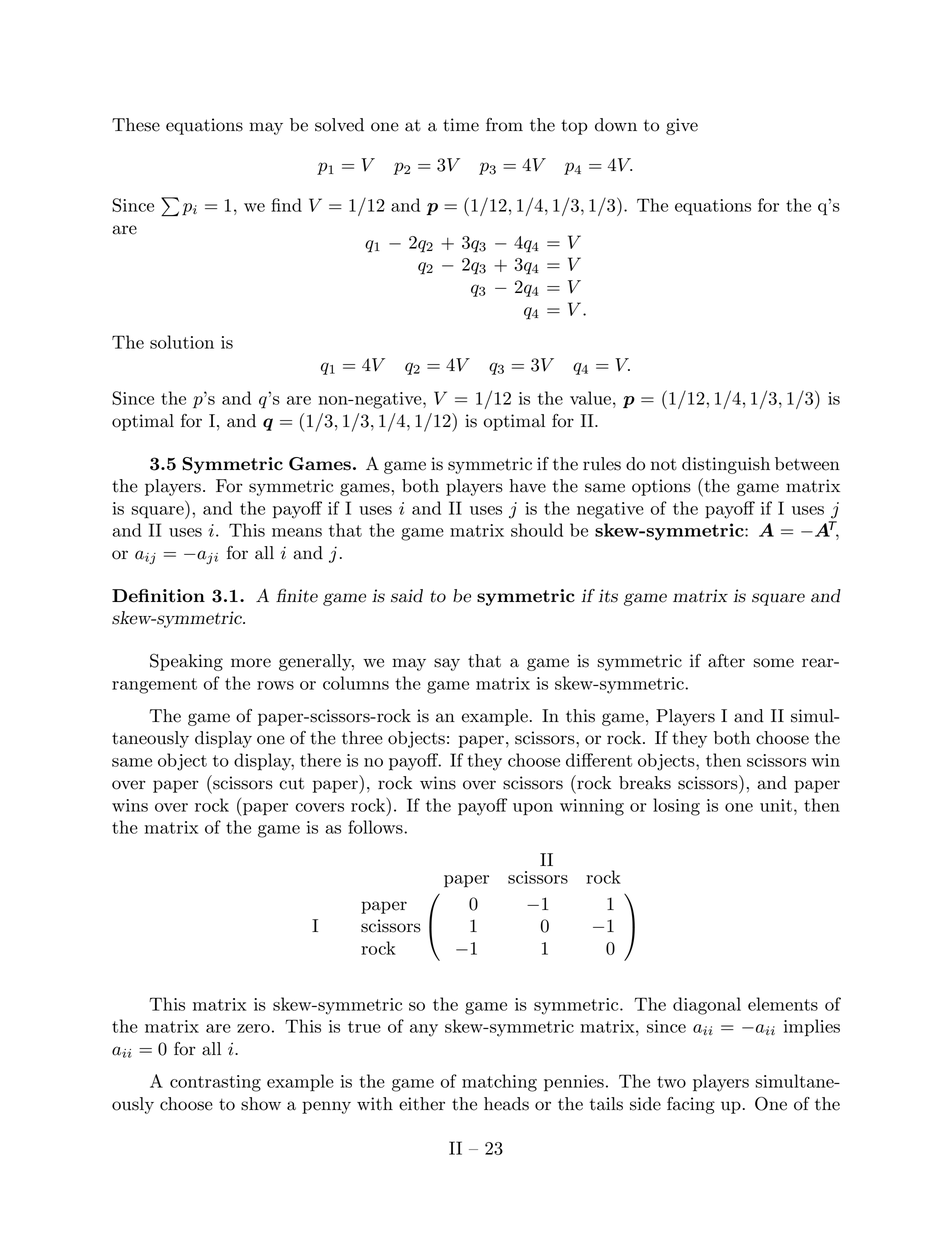  I want to click on say, so click(447, 664).
